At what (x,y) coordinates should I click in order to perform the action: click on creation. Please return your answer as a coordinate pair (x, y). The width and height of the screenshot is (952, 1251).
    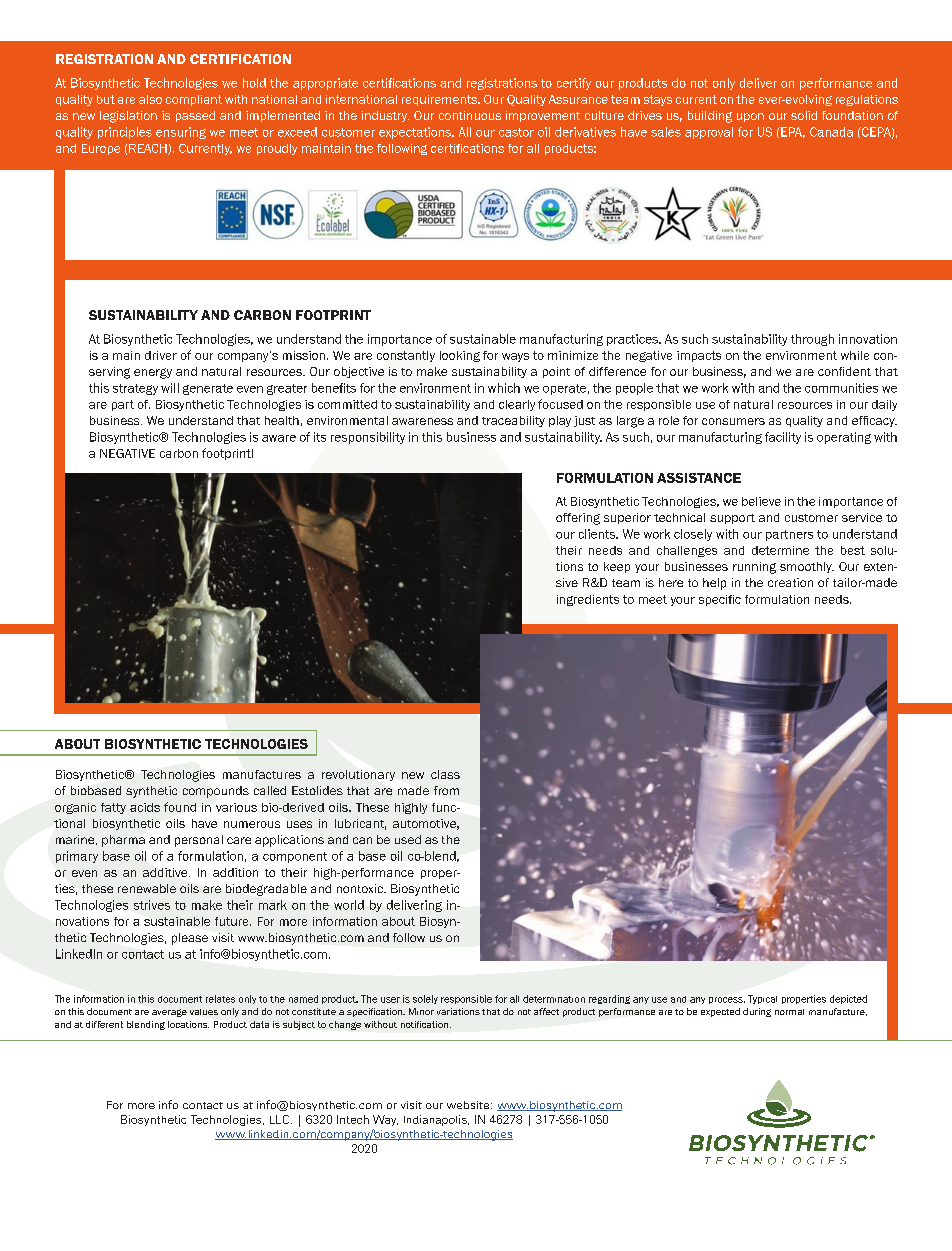
    Looking at the image, I should click on (790, 582).
